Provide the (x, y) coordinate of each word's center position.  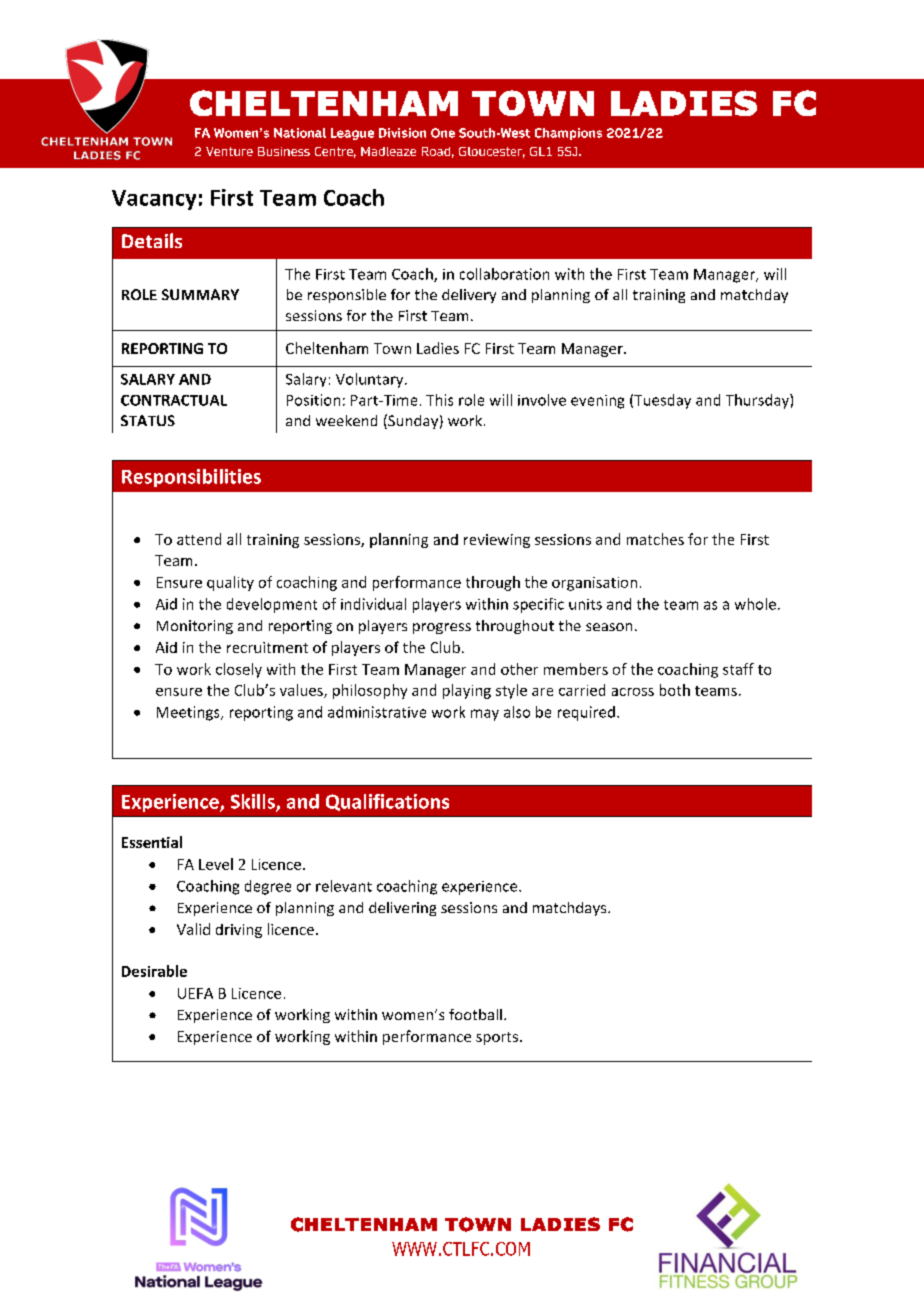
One (443, 133)
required (586, 713)
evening (597, 402)
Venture (229, 151)
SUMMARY (200, 294)
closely (239, 670)
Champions (568, 134)
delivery (469, 296)
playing (467, 691)
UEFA (195, 993)
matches (655, 539)
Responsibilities (191, 478)
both (675, 690)
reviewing (497, 541)
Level (216, 864)
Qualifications (387, 802)
